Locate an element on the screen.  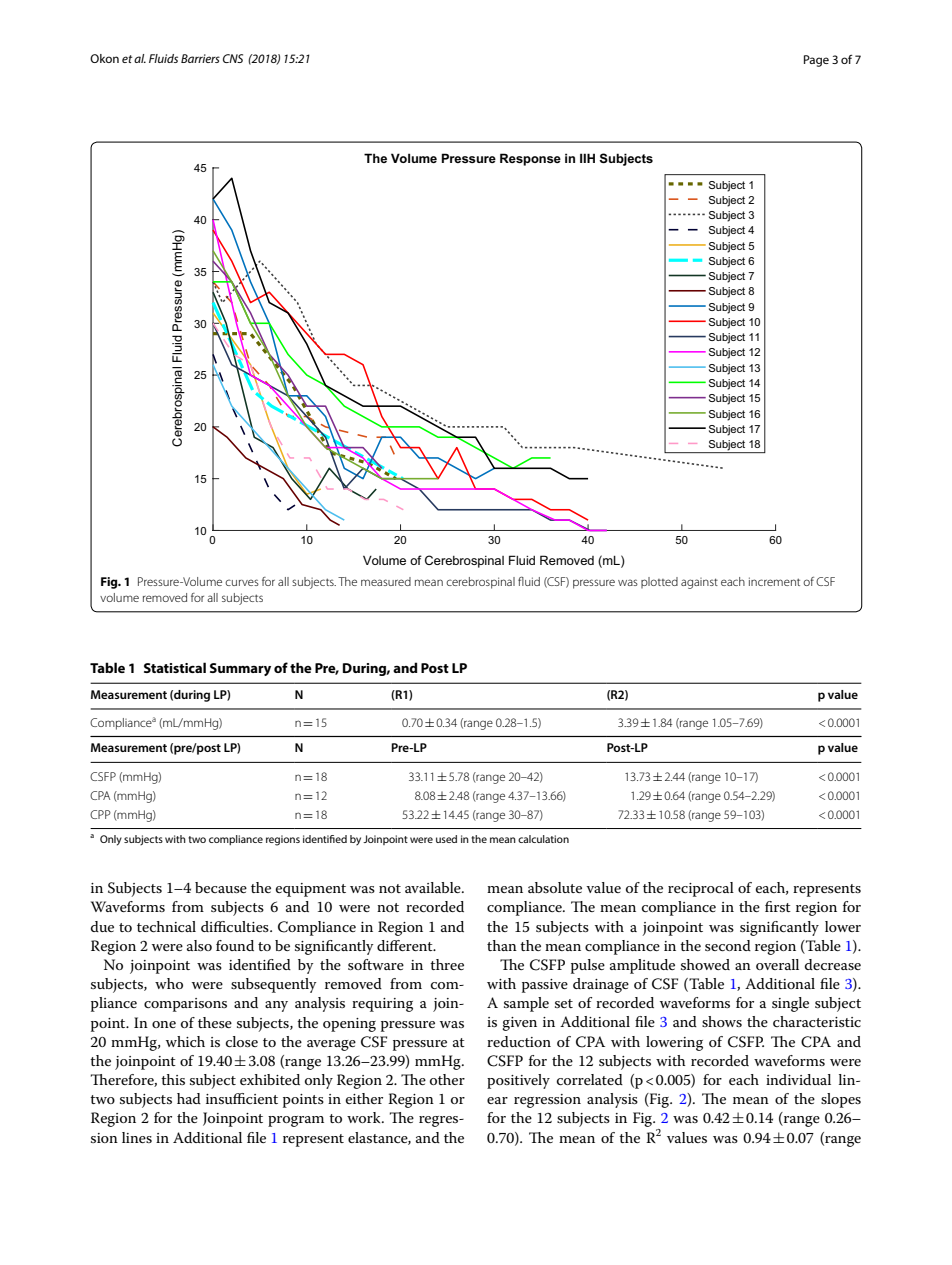
had is located at coordinates (189, 1098).
